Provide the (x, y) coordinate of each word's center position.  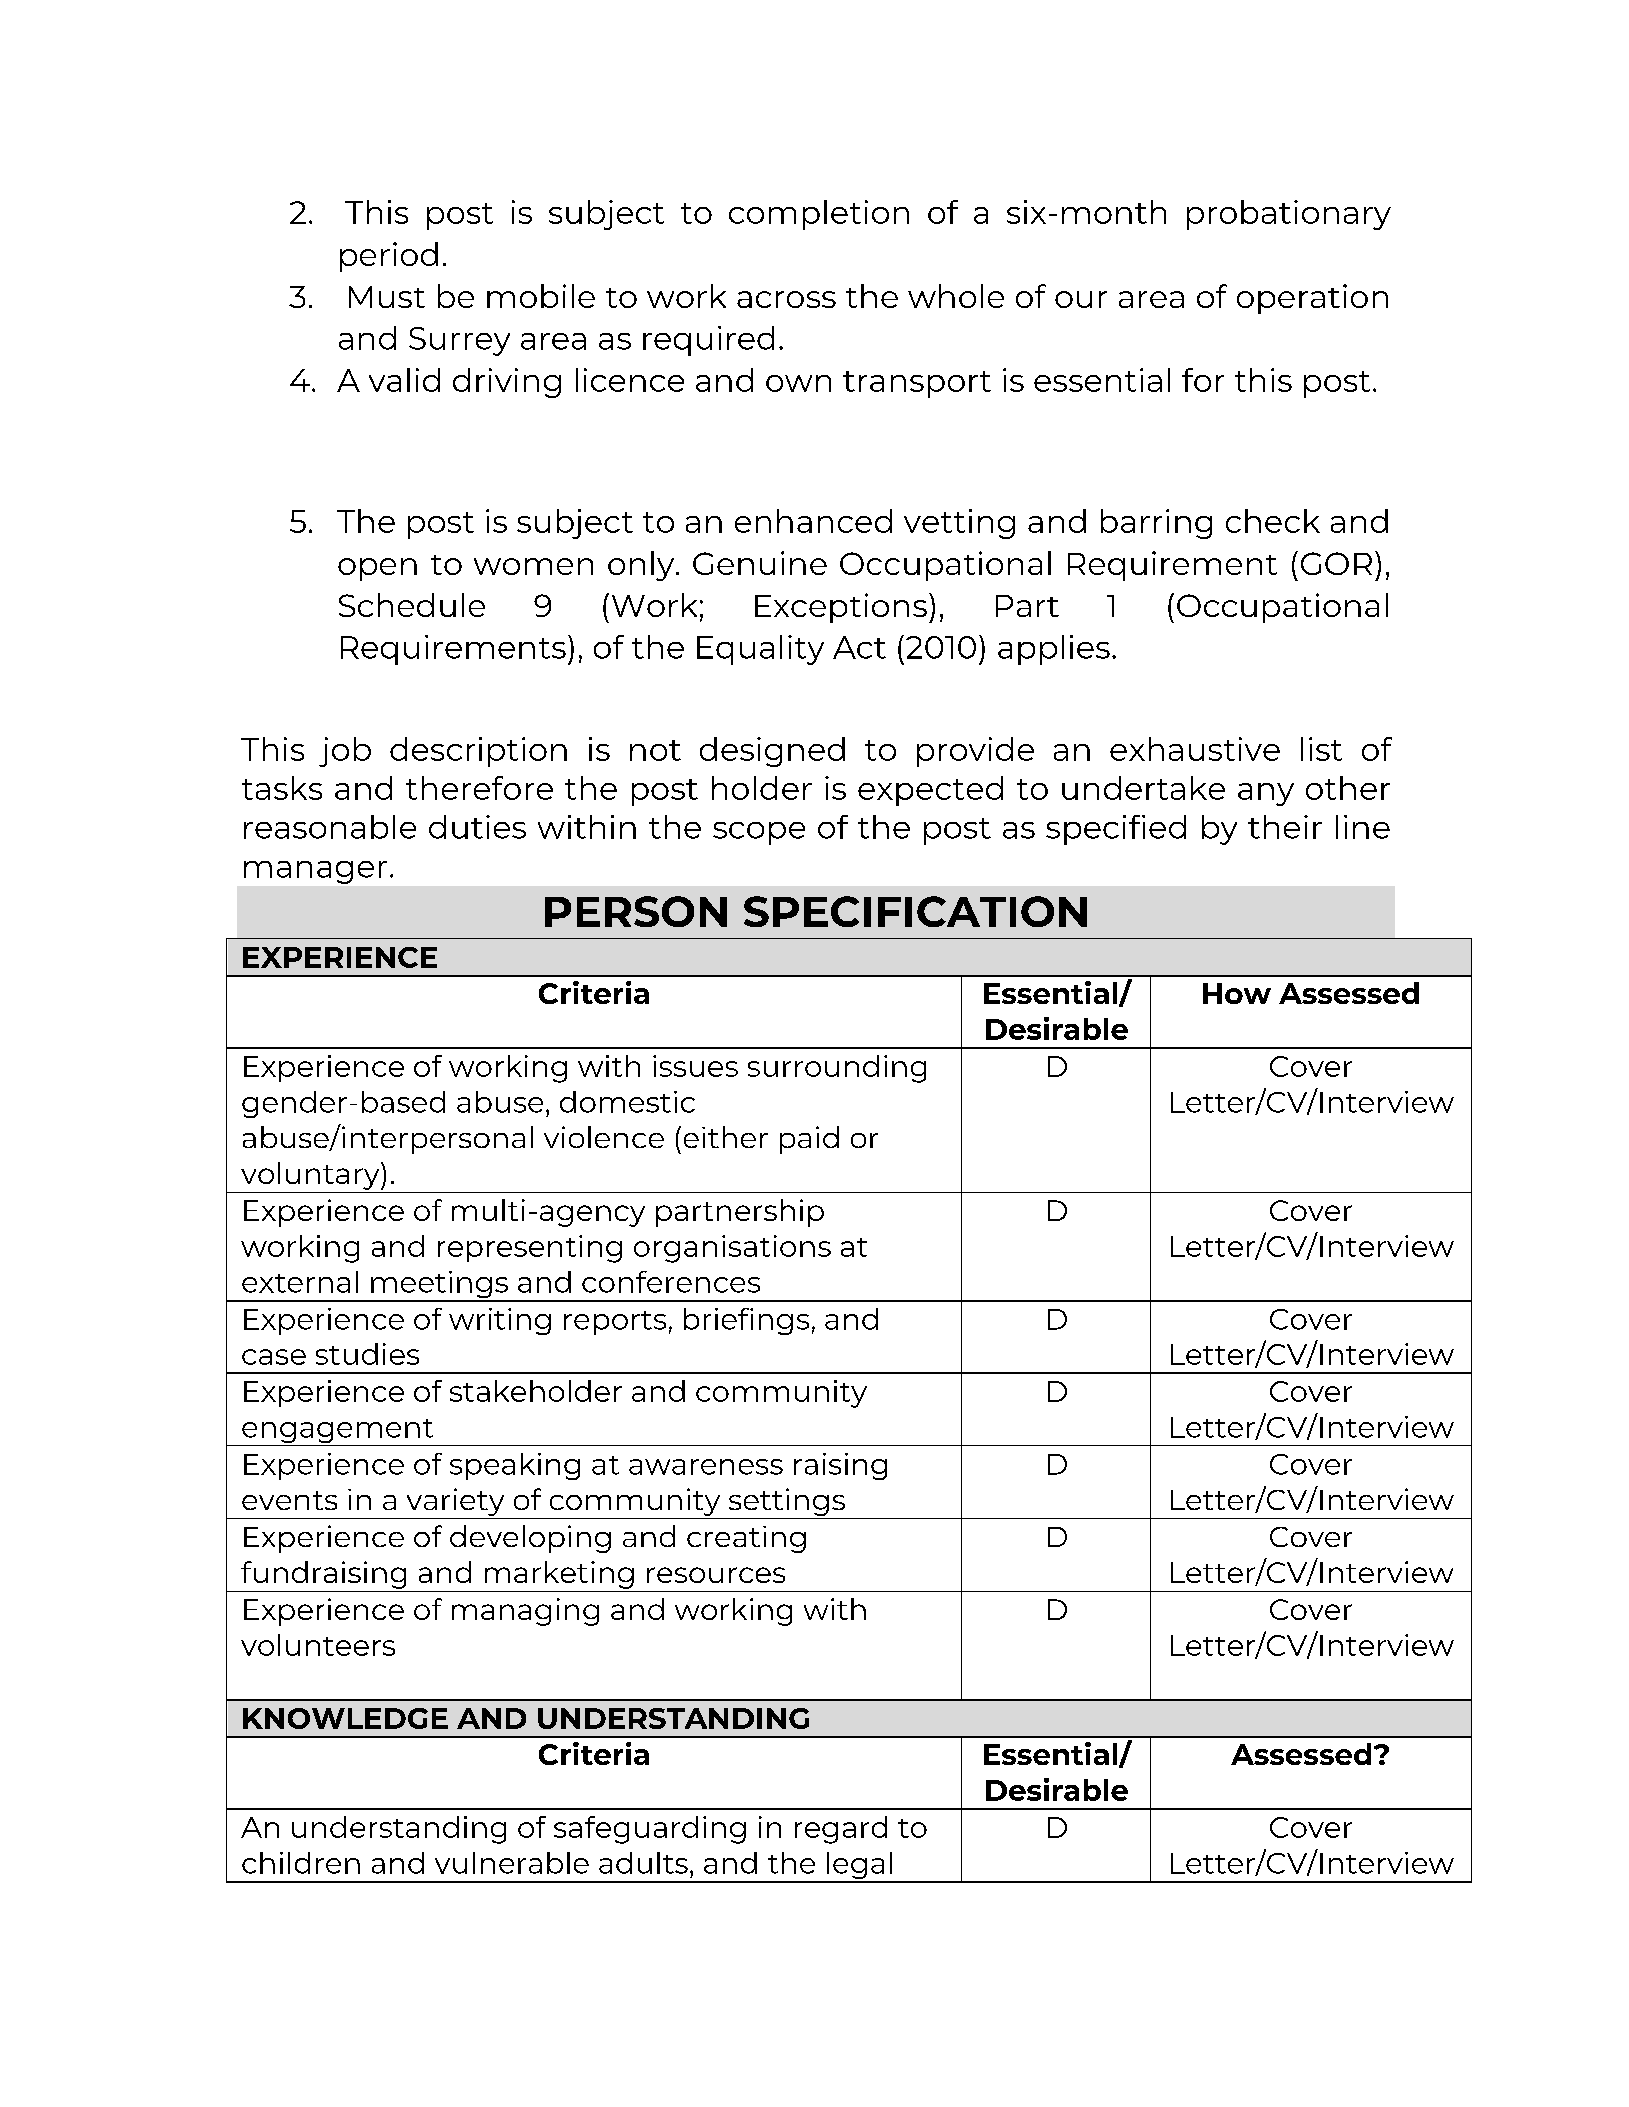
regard (841, 1830)
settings (786, 1503)
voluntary (311, 1176)
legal (860, 1867)
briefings (746, 1321)
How (1237, 993)
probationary (1289, 215)
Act (859, 647)
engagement (338, 1432)
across (786, 299)
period (389, 257)
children (301, 1863)
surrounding (837, 1069)
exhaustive (1195, 749)
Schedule (412, 605)
